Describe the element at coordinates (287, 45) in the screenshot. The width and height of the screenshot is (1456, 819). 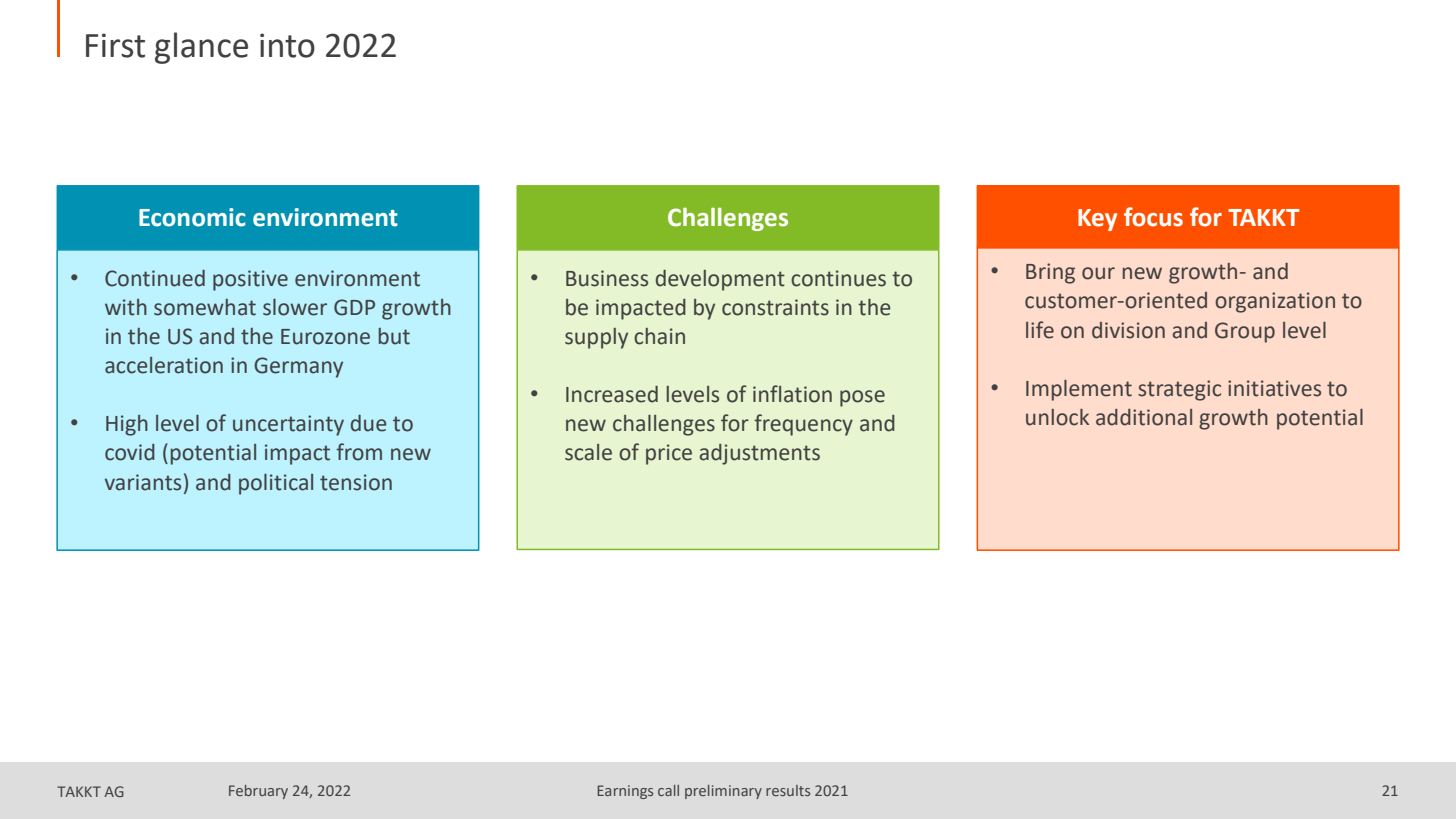
I see `into` at that location.
